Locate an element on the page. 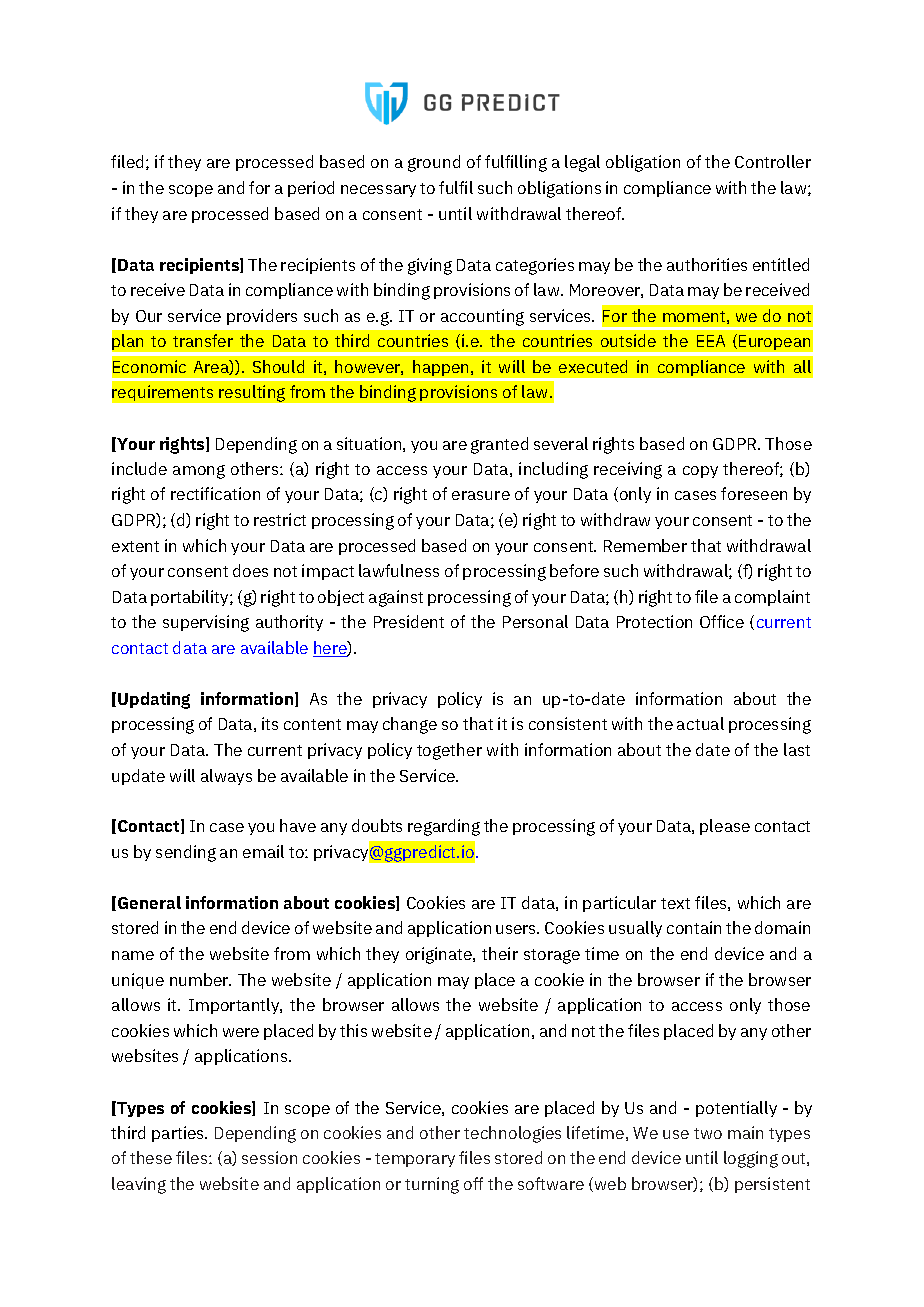 The width and height of the image is (924, 1307). parties is located at coordinates (179, 1134).
